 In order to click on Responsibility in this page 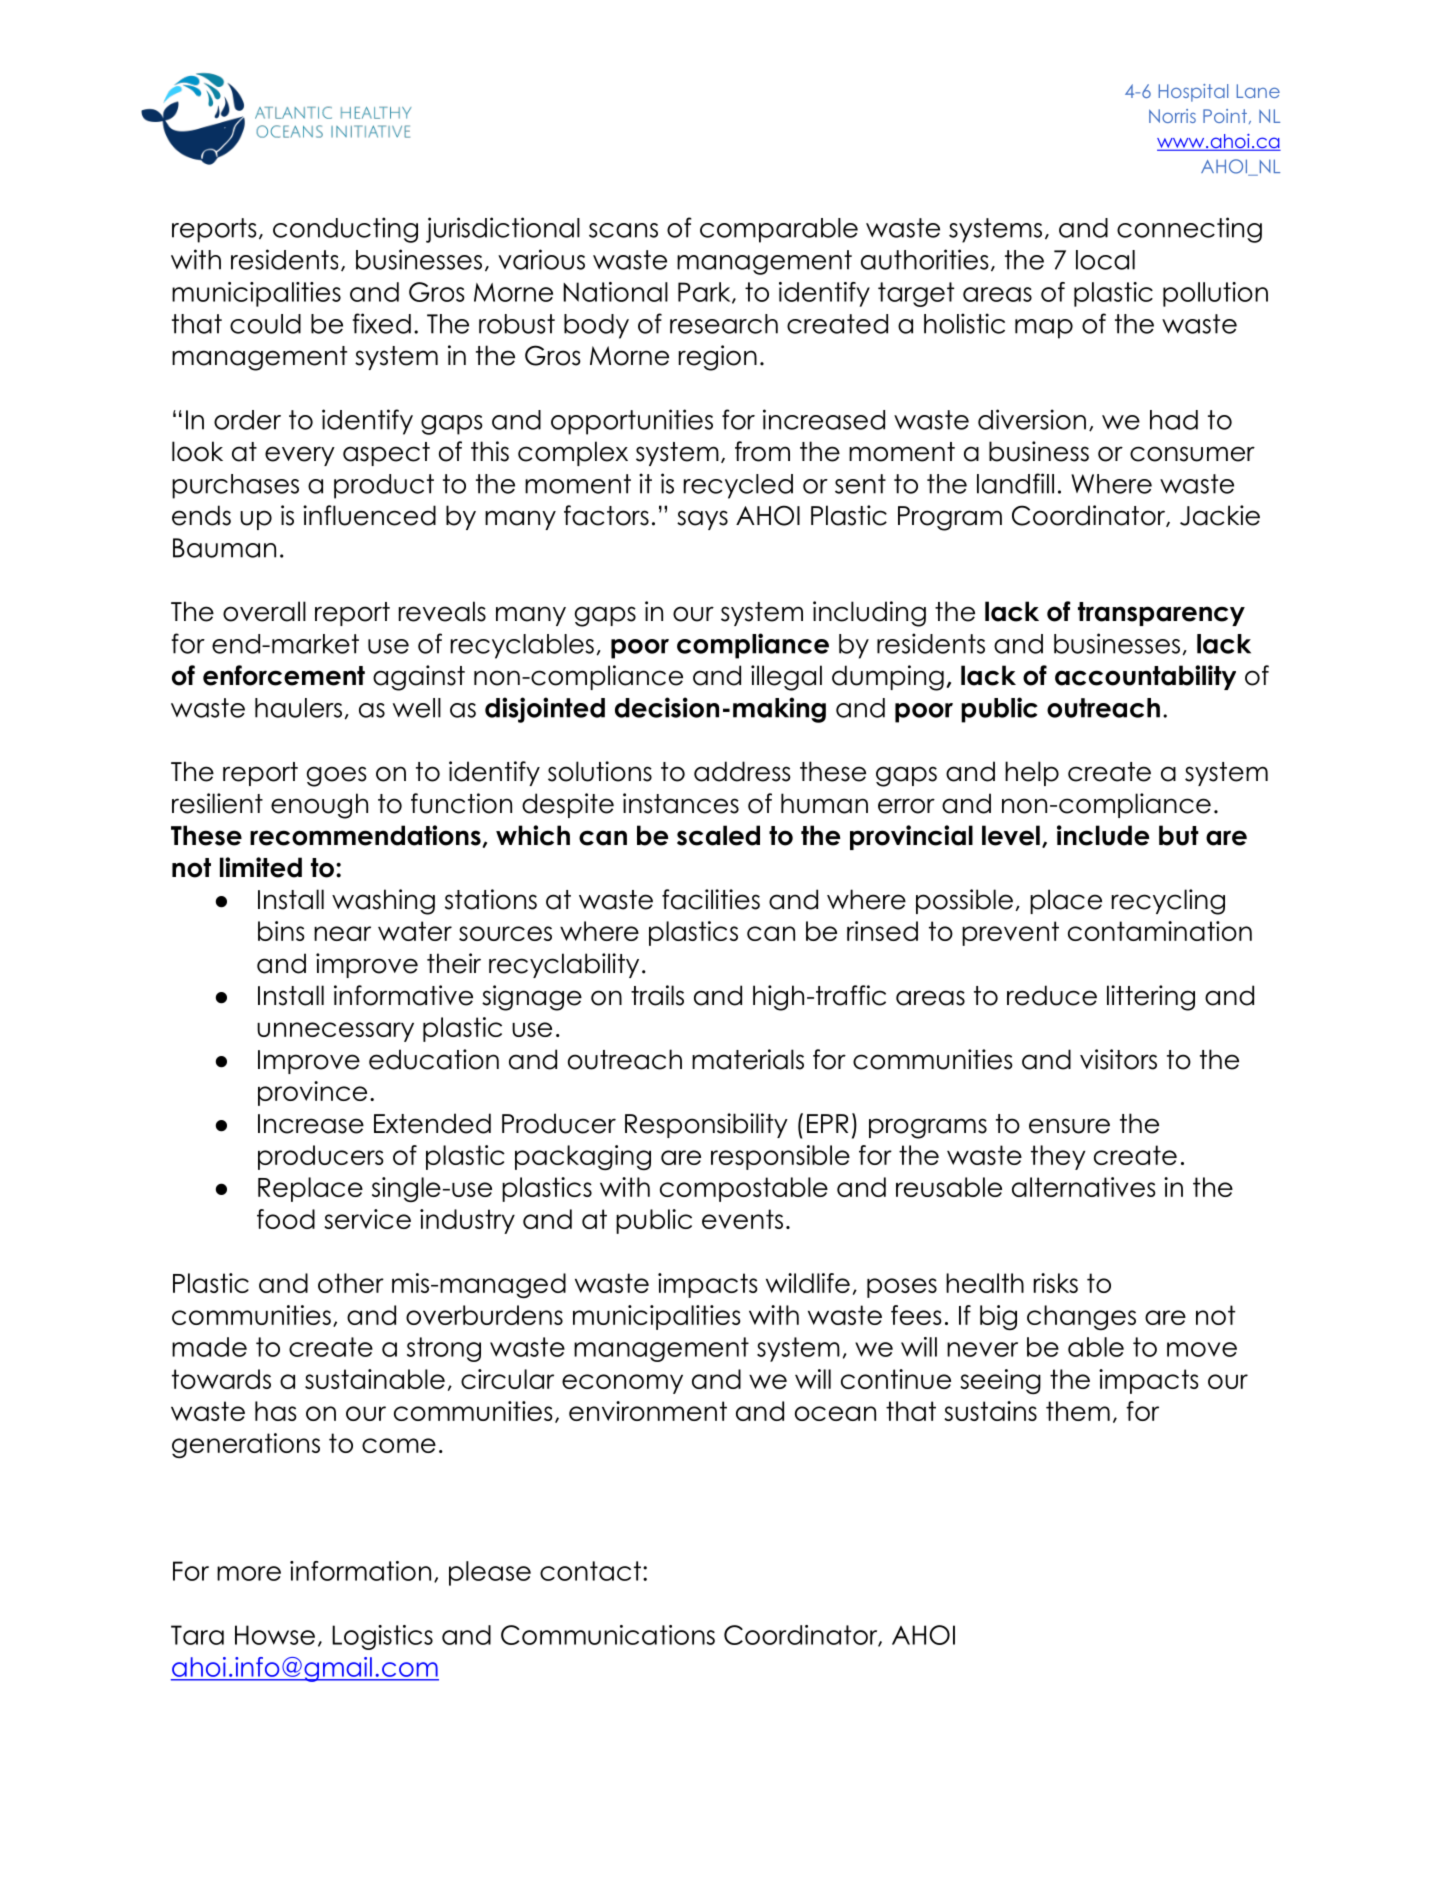, I will do `click(706, 1125)`.
